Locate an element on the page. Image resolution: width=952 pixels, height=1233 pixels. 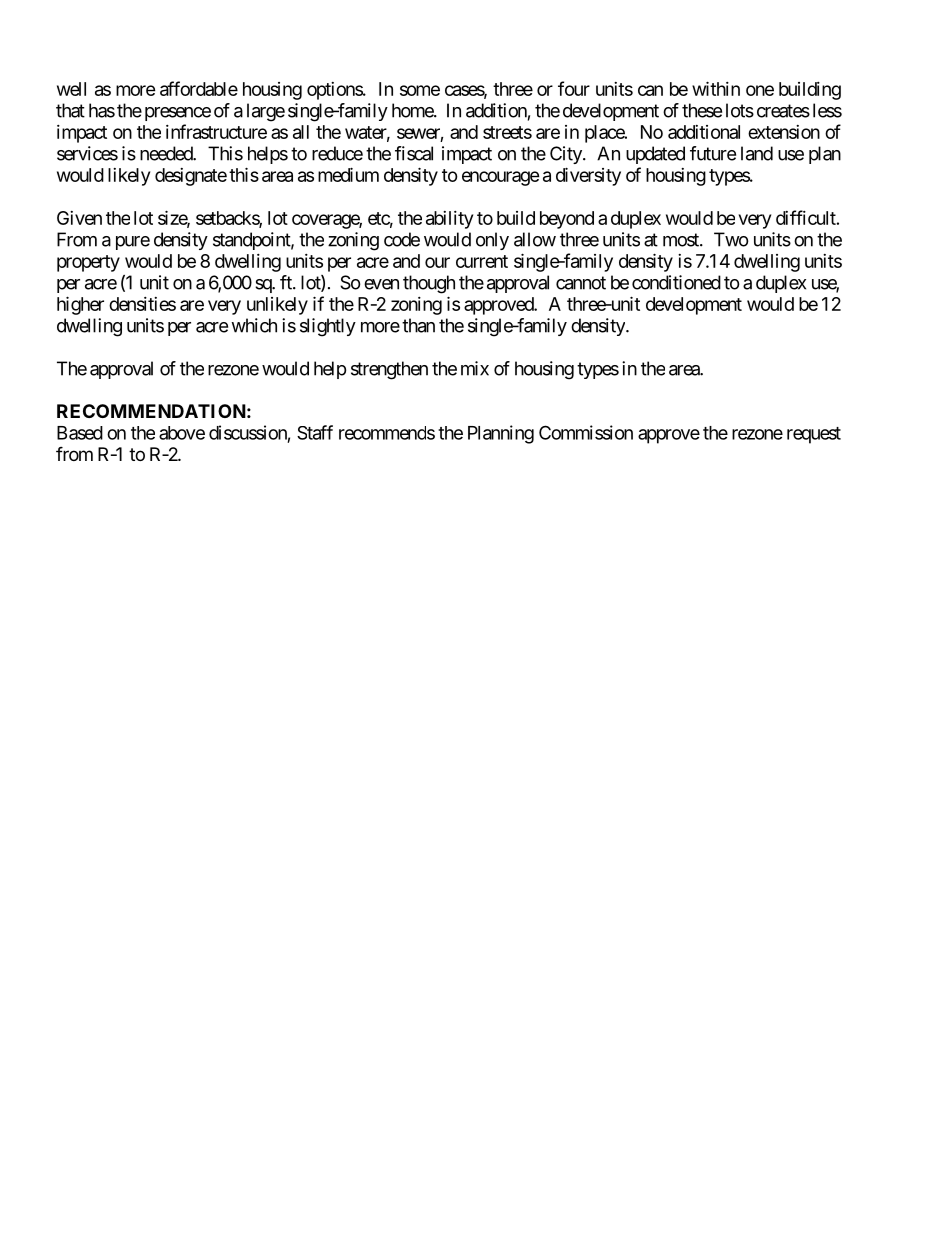
than is located at coordinates (418, 325).
